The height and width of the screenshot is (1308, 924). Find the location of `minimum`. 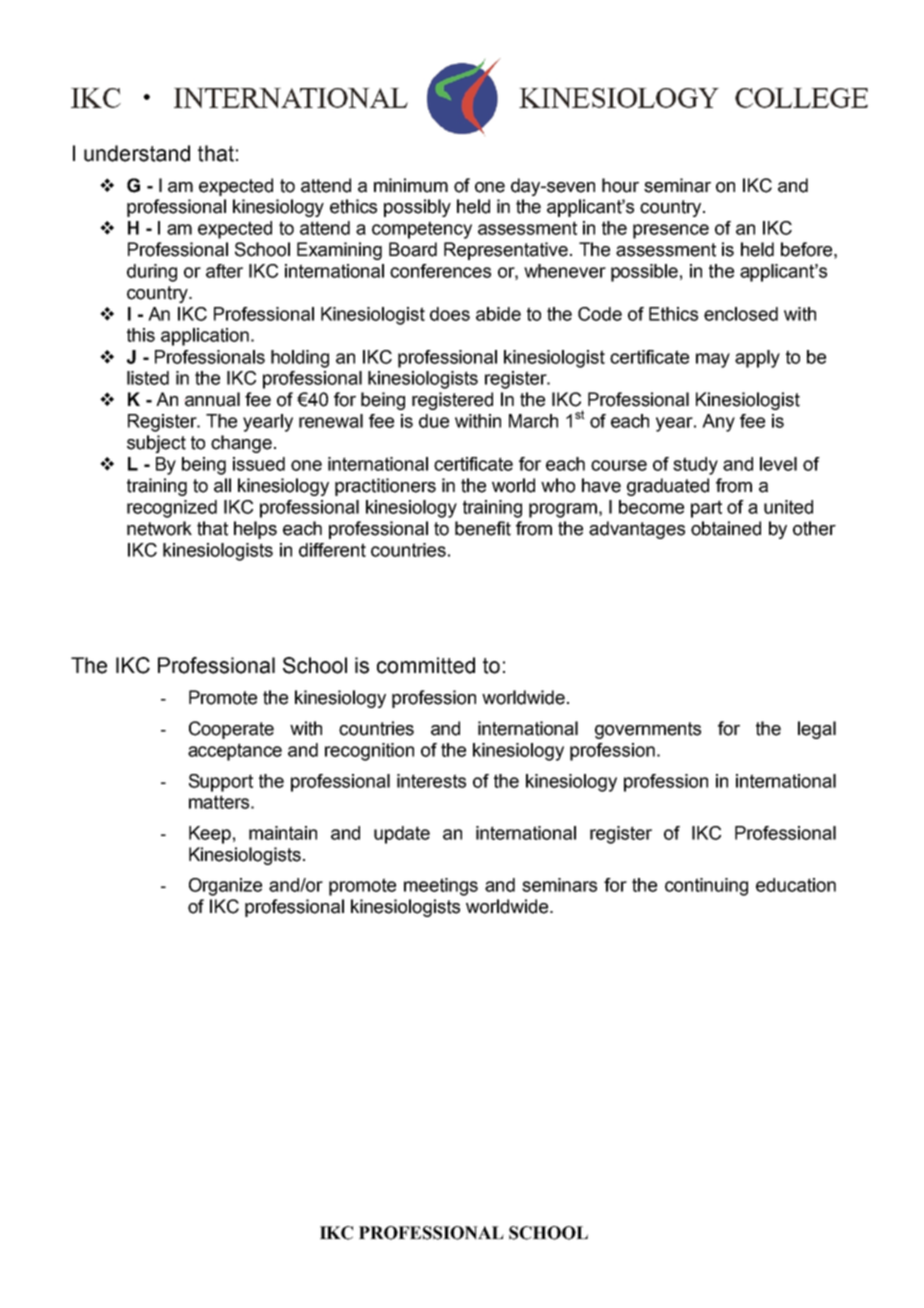

minimum is located at coordinates (411, 185).
